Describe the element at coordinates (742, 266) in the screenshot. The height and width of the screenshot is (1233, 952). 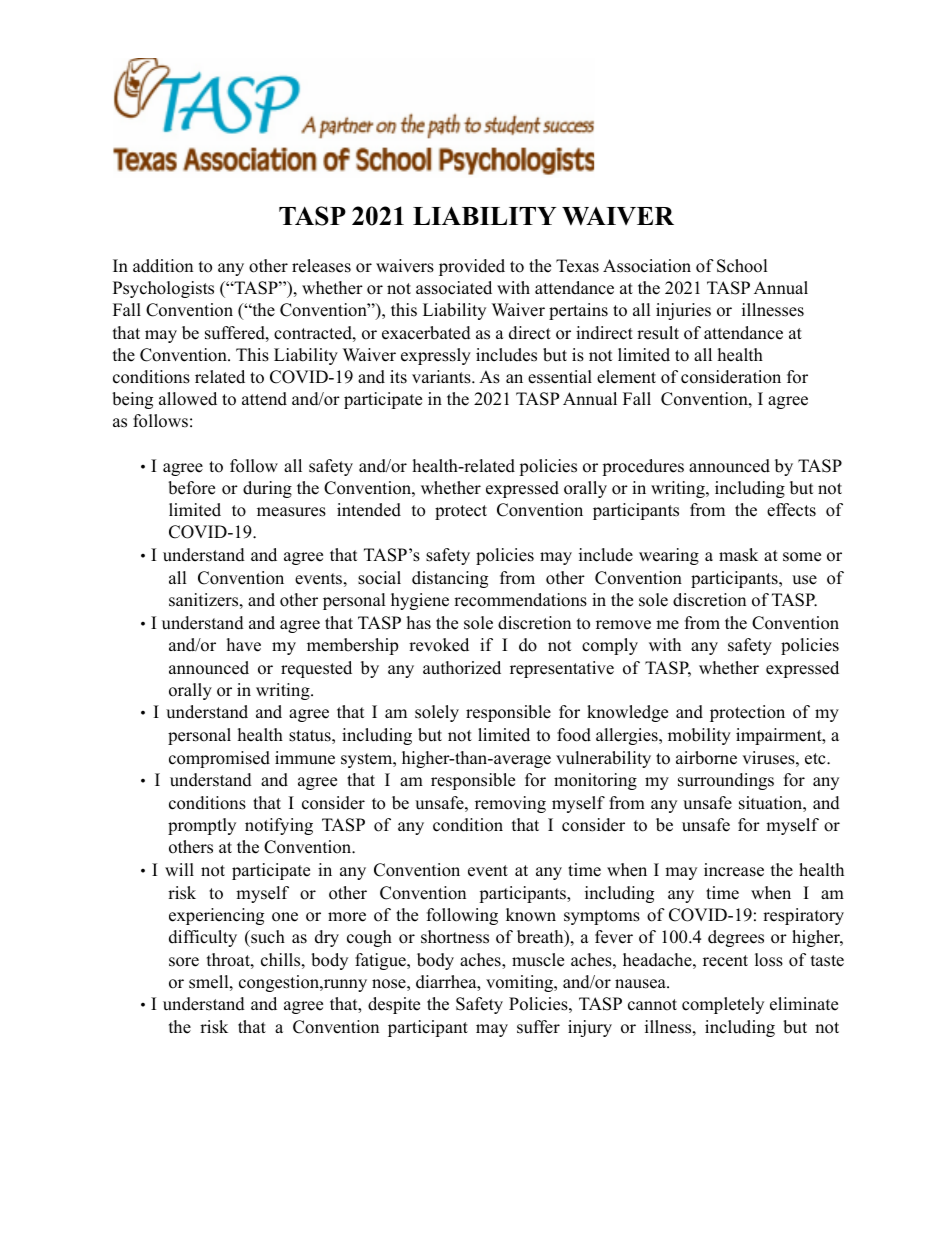
I see `School` at that location.
